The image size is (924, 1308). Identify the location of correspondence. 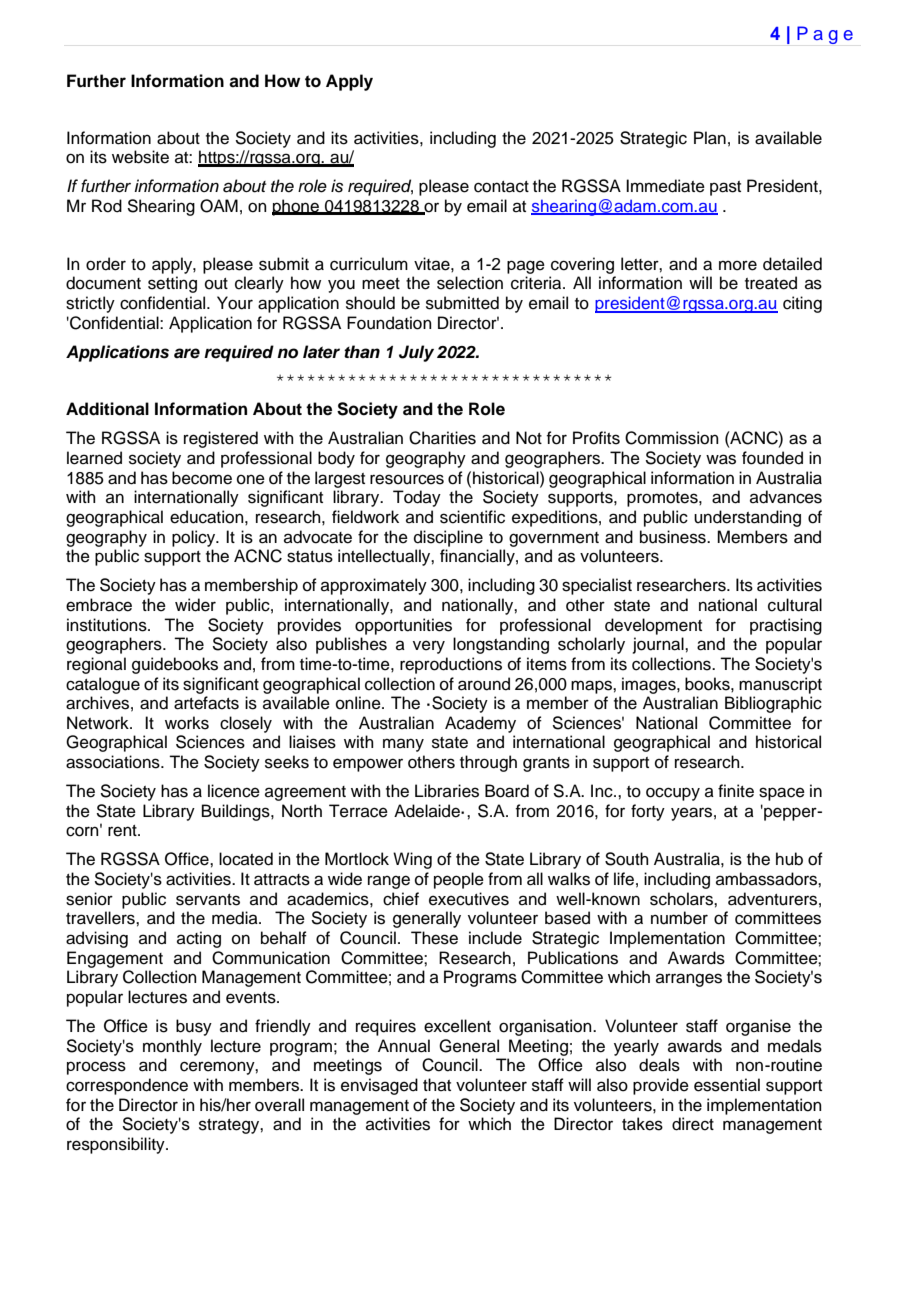
(127, 1086).
